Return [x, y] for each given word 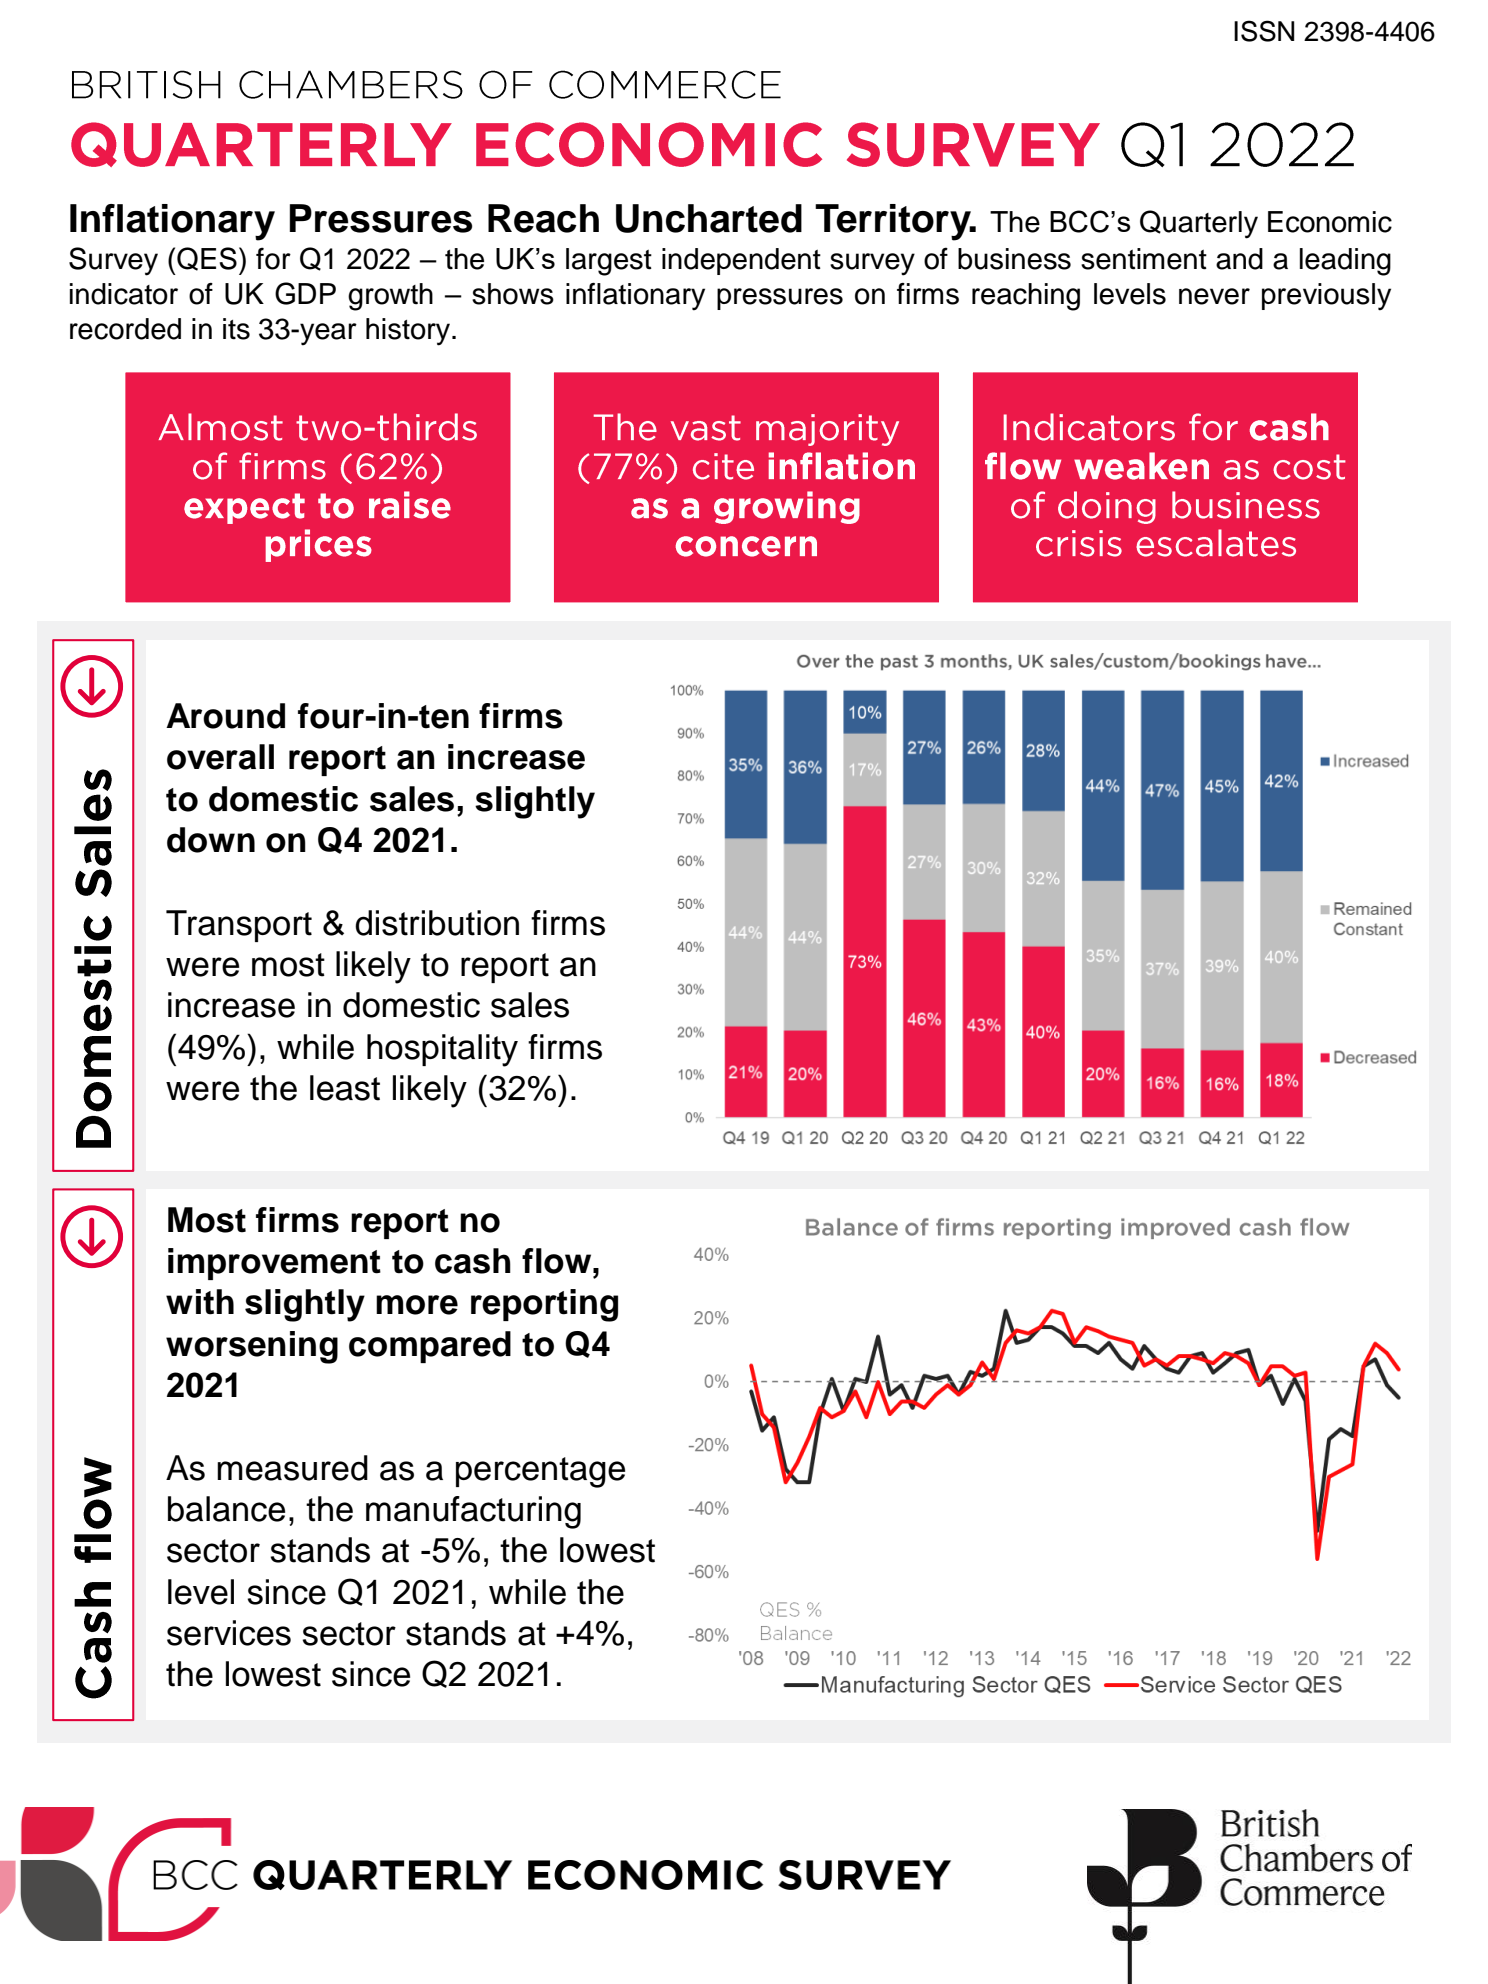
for [273, 258]
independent [741, 261]
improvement [274, 1264]
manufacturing [473, 1512]
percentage [540, 1472]
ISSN [1264, 31]
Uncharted [709, 218]
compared [430, 1347]
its [236, 329]
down [211, 840]
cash [473, 1261]
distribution [437, 923]
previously [1326, 297]
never [1214, 296]
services [229, 1633]
